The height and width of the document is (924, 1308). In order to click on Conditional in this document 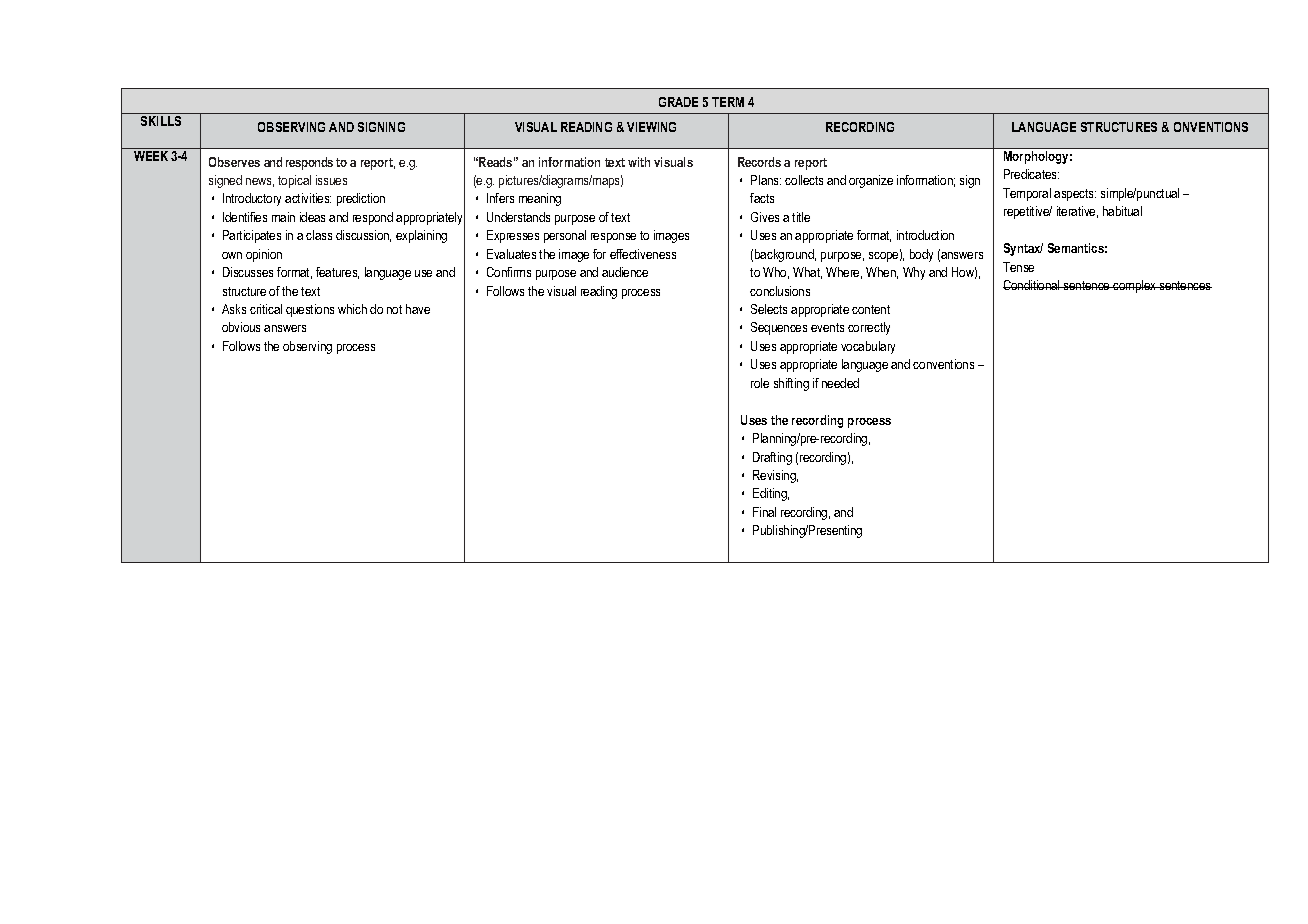, I will do `click(1032, 285)`.
